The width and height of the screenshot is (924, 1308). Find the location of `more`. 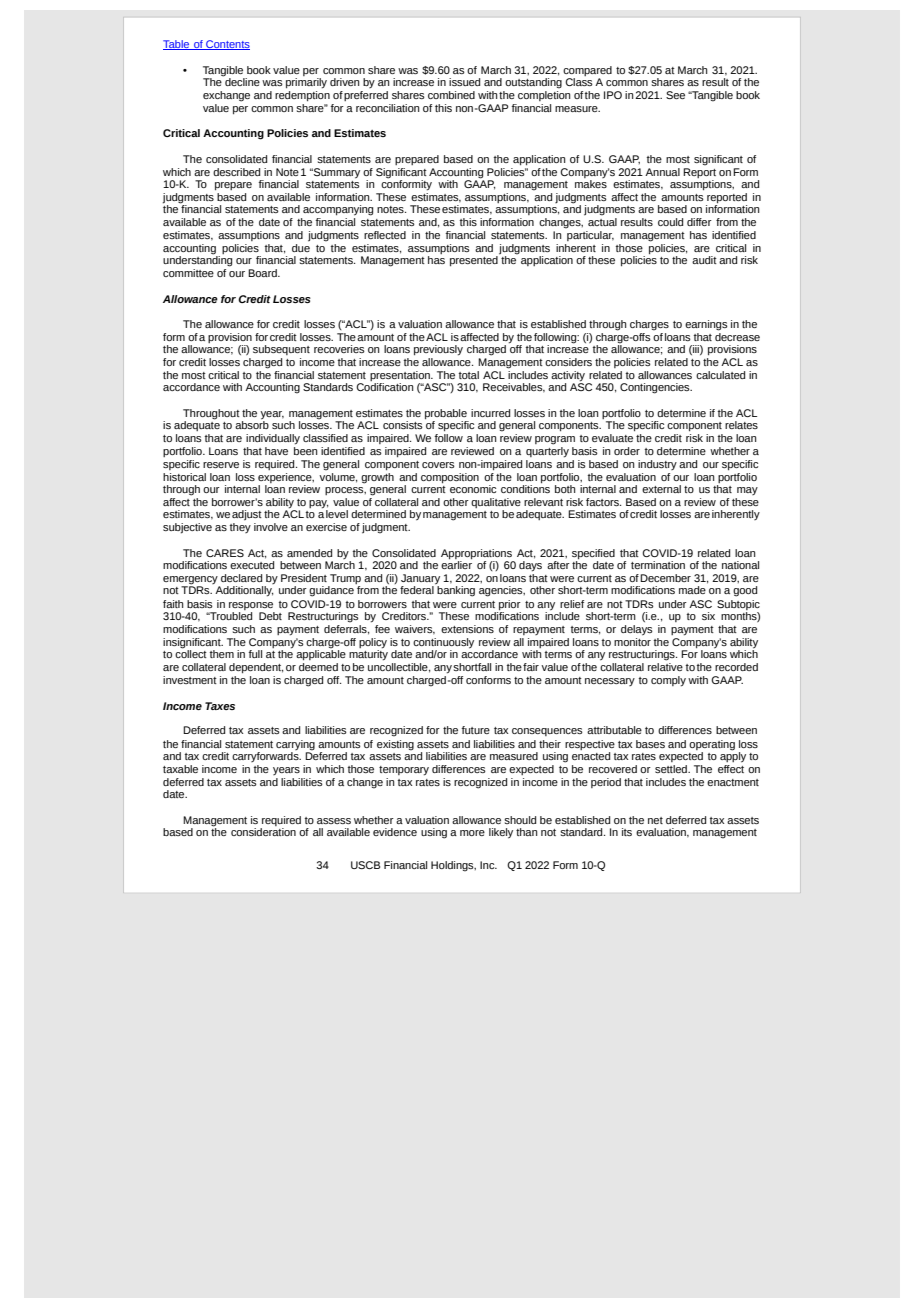

more is located at coordinates (472, 833).
